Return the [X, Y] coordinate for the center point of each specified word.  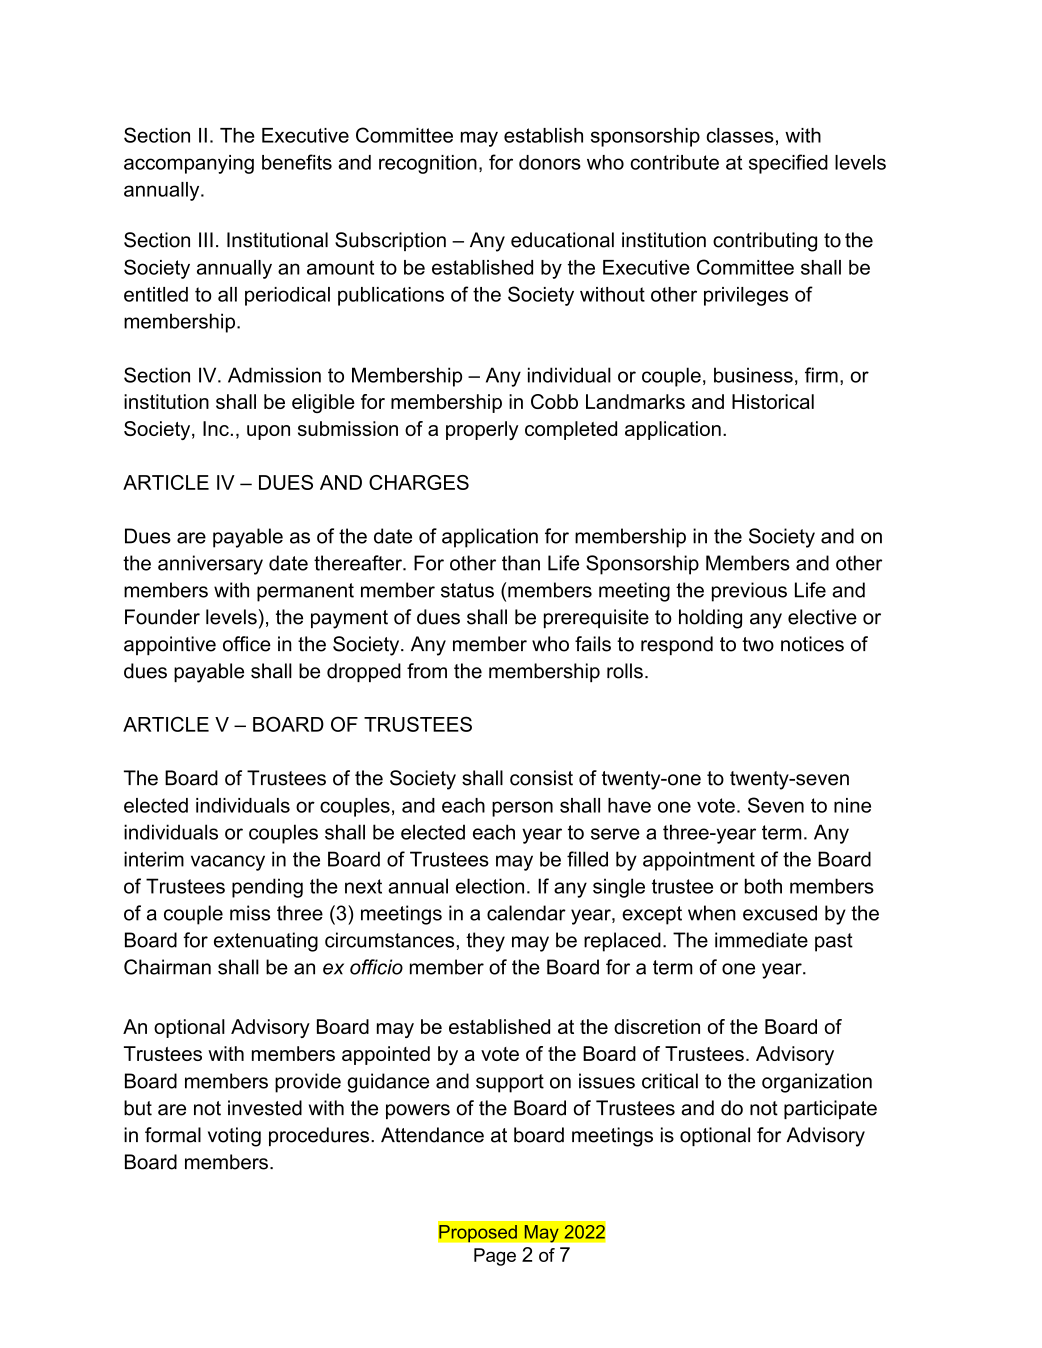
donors [550, 162]
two [758, 644]
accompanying [189, 164]
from [427, 671]
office [247, 644]
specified [788, 164]
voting [234, 1137]
